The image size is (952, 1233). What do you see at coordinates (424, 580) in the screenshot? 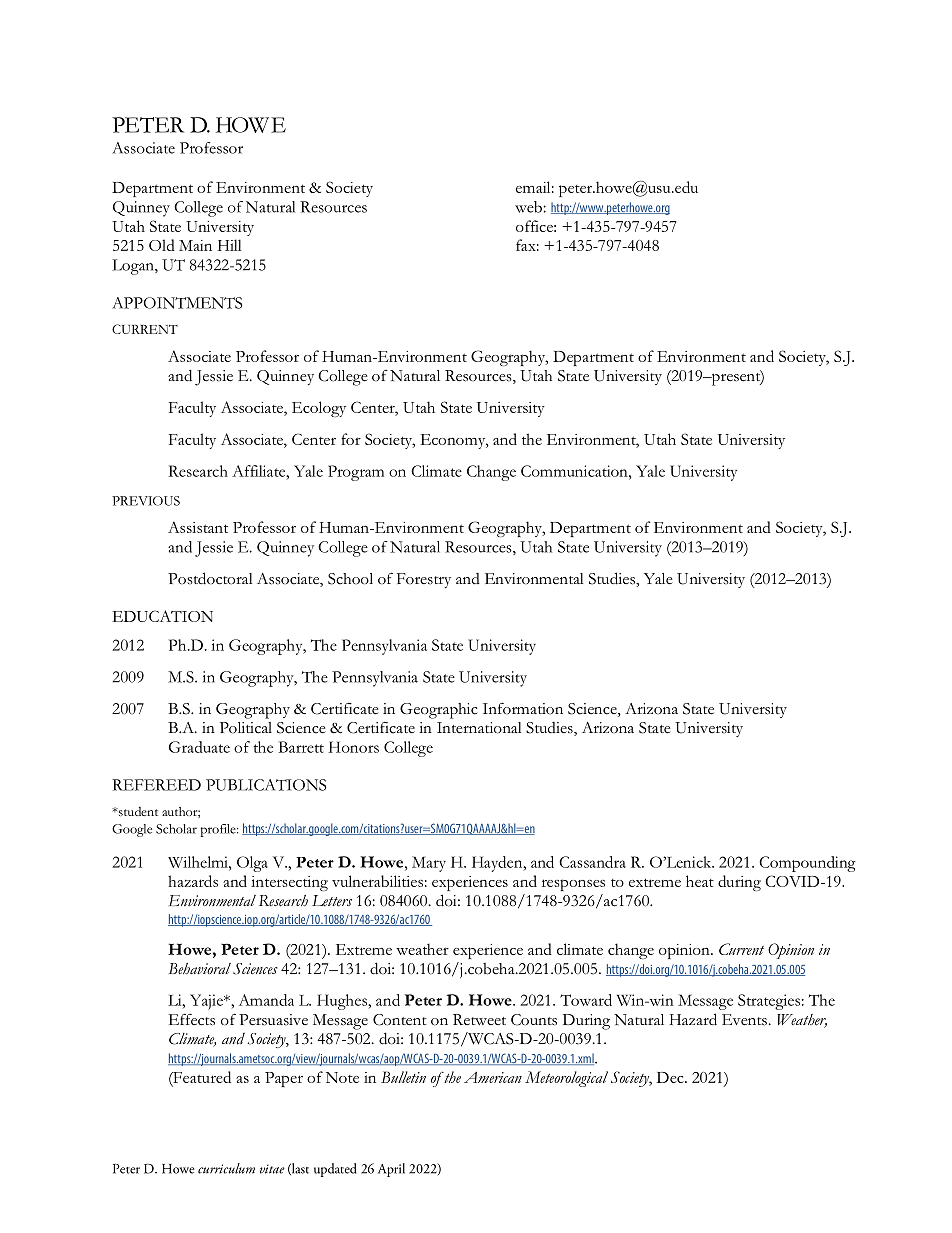
I see `Forestry` at bounding box center [424, 580].
